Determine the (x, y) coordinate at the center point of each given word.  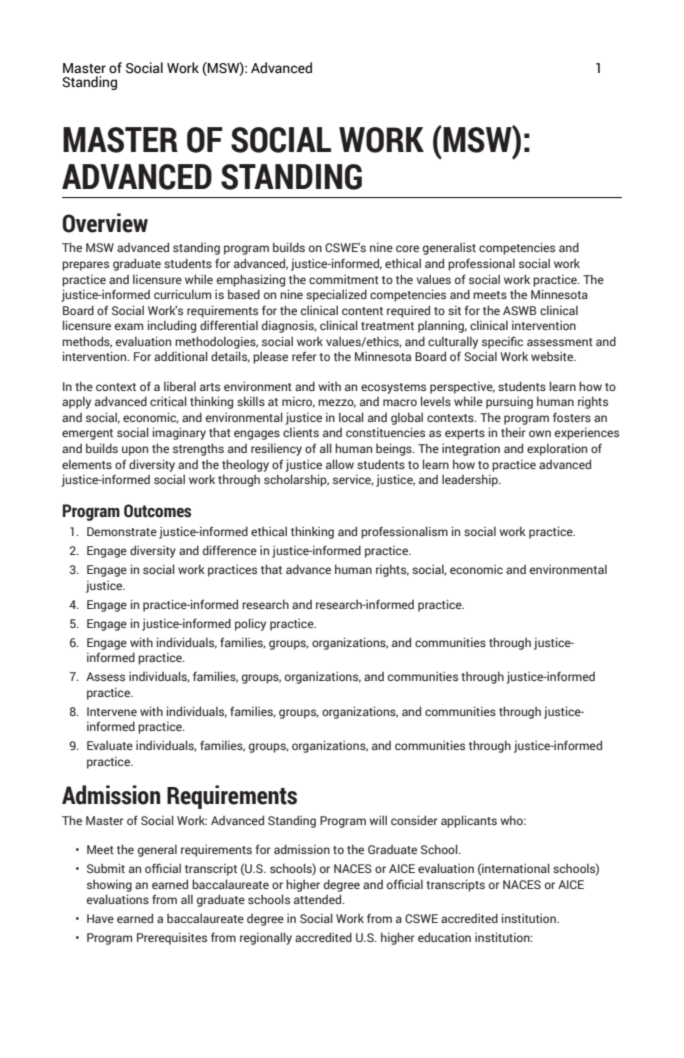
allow (340, 464)
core (407, 248)
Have (100, 918)
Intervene (112, 711)
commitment (344, 279)
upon (135, 451)
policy (250, 624)
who (512, 820)
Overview (105, 223)
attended (319, 899)
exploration (557, 450)
